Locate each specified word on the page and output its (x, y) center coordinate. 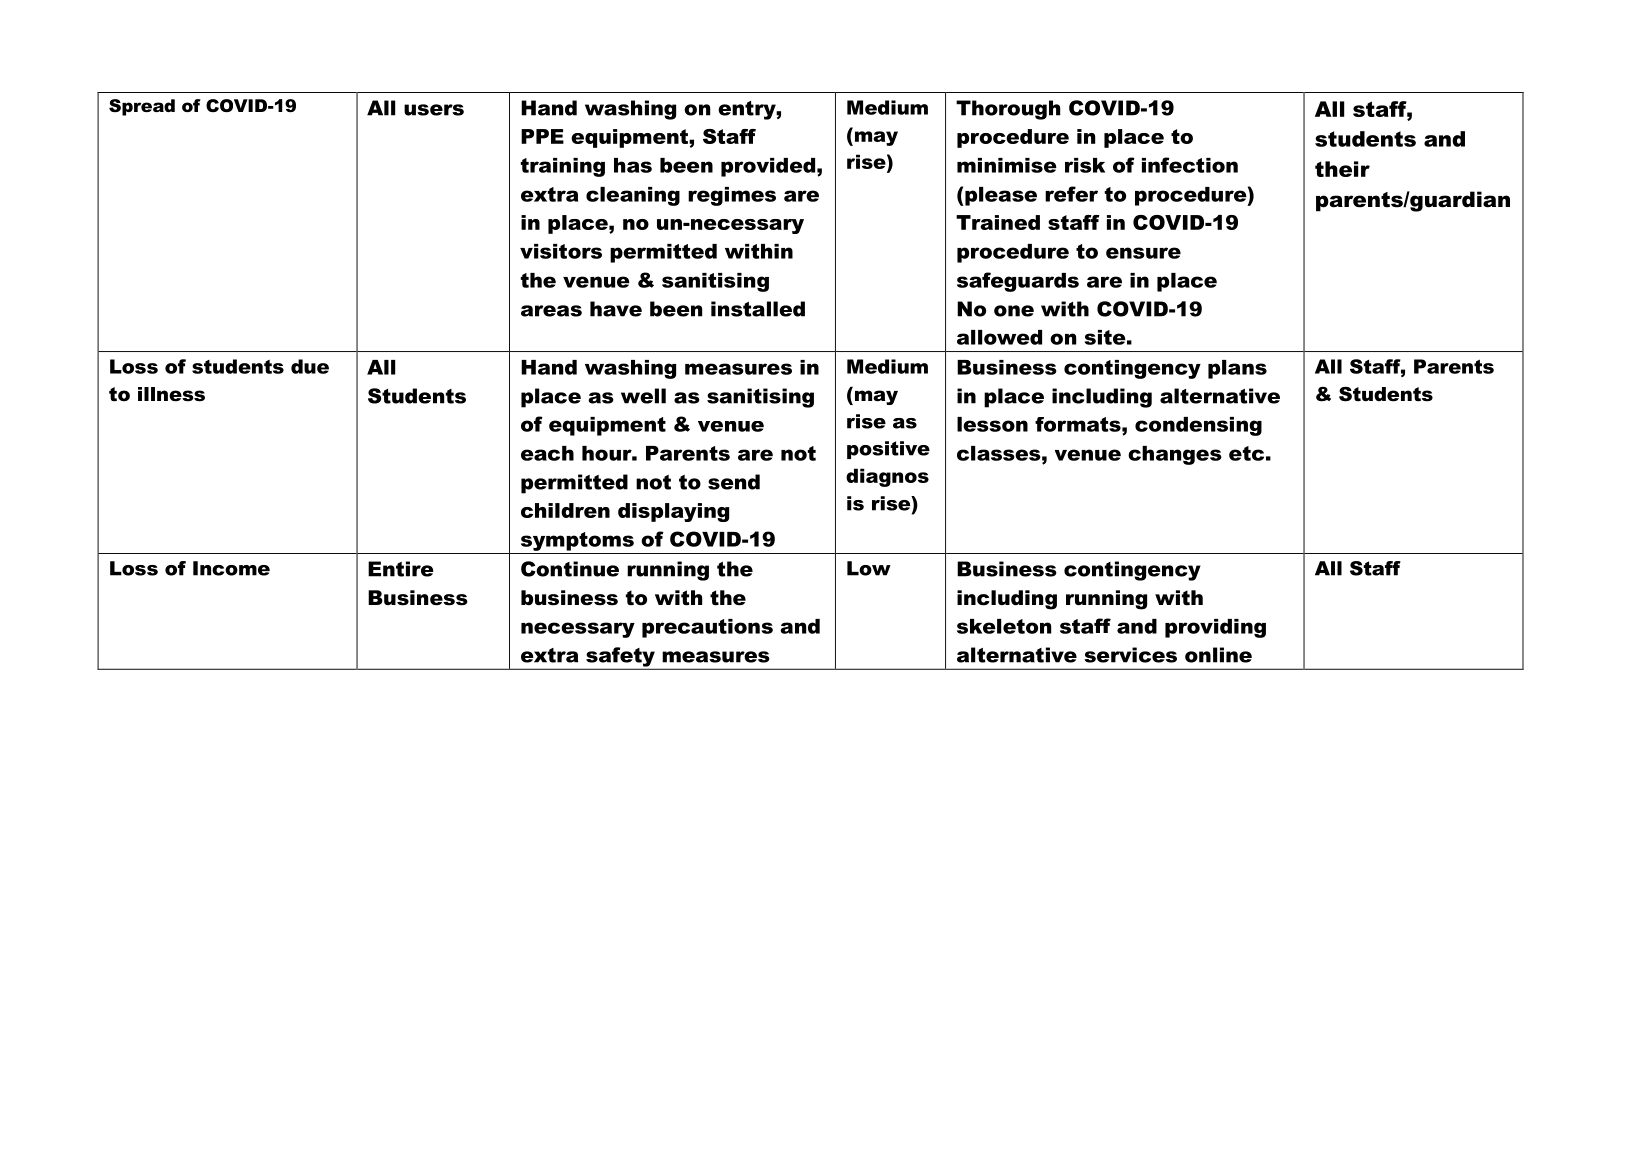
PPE (542, 136)
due (310, 366)
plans (1237, 369)
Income (231, 568)
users (434, 110)
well (643, 396)
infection (1190, 165)
